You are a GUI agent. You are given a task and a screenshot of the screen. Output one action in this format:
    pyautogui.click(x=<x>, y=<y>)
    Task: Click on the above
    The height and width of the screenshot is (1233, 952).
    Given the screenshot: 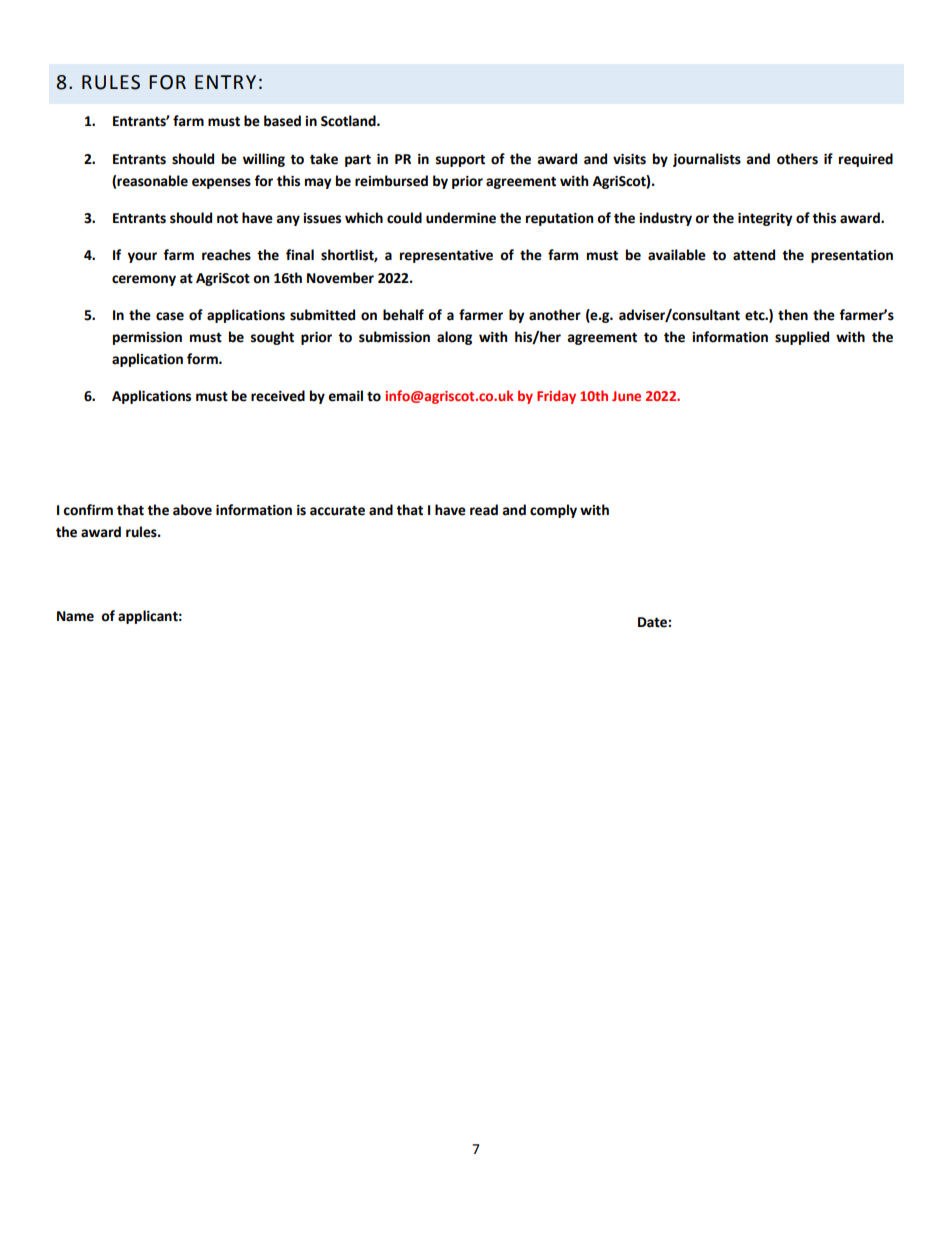 What is the action you would take?
    pyautogui.click(x=192, y=510)
